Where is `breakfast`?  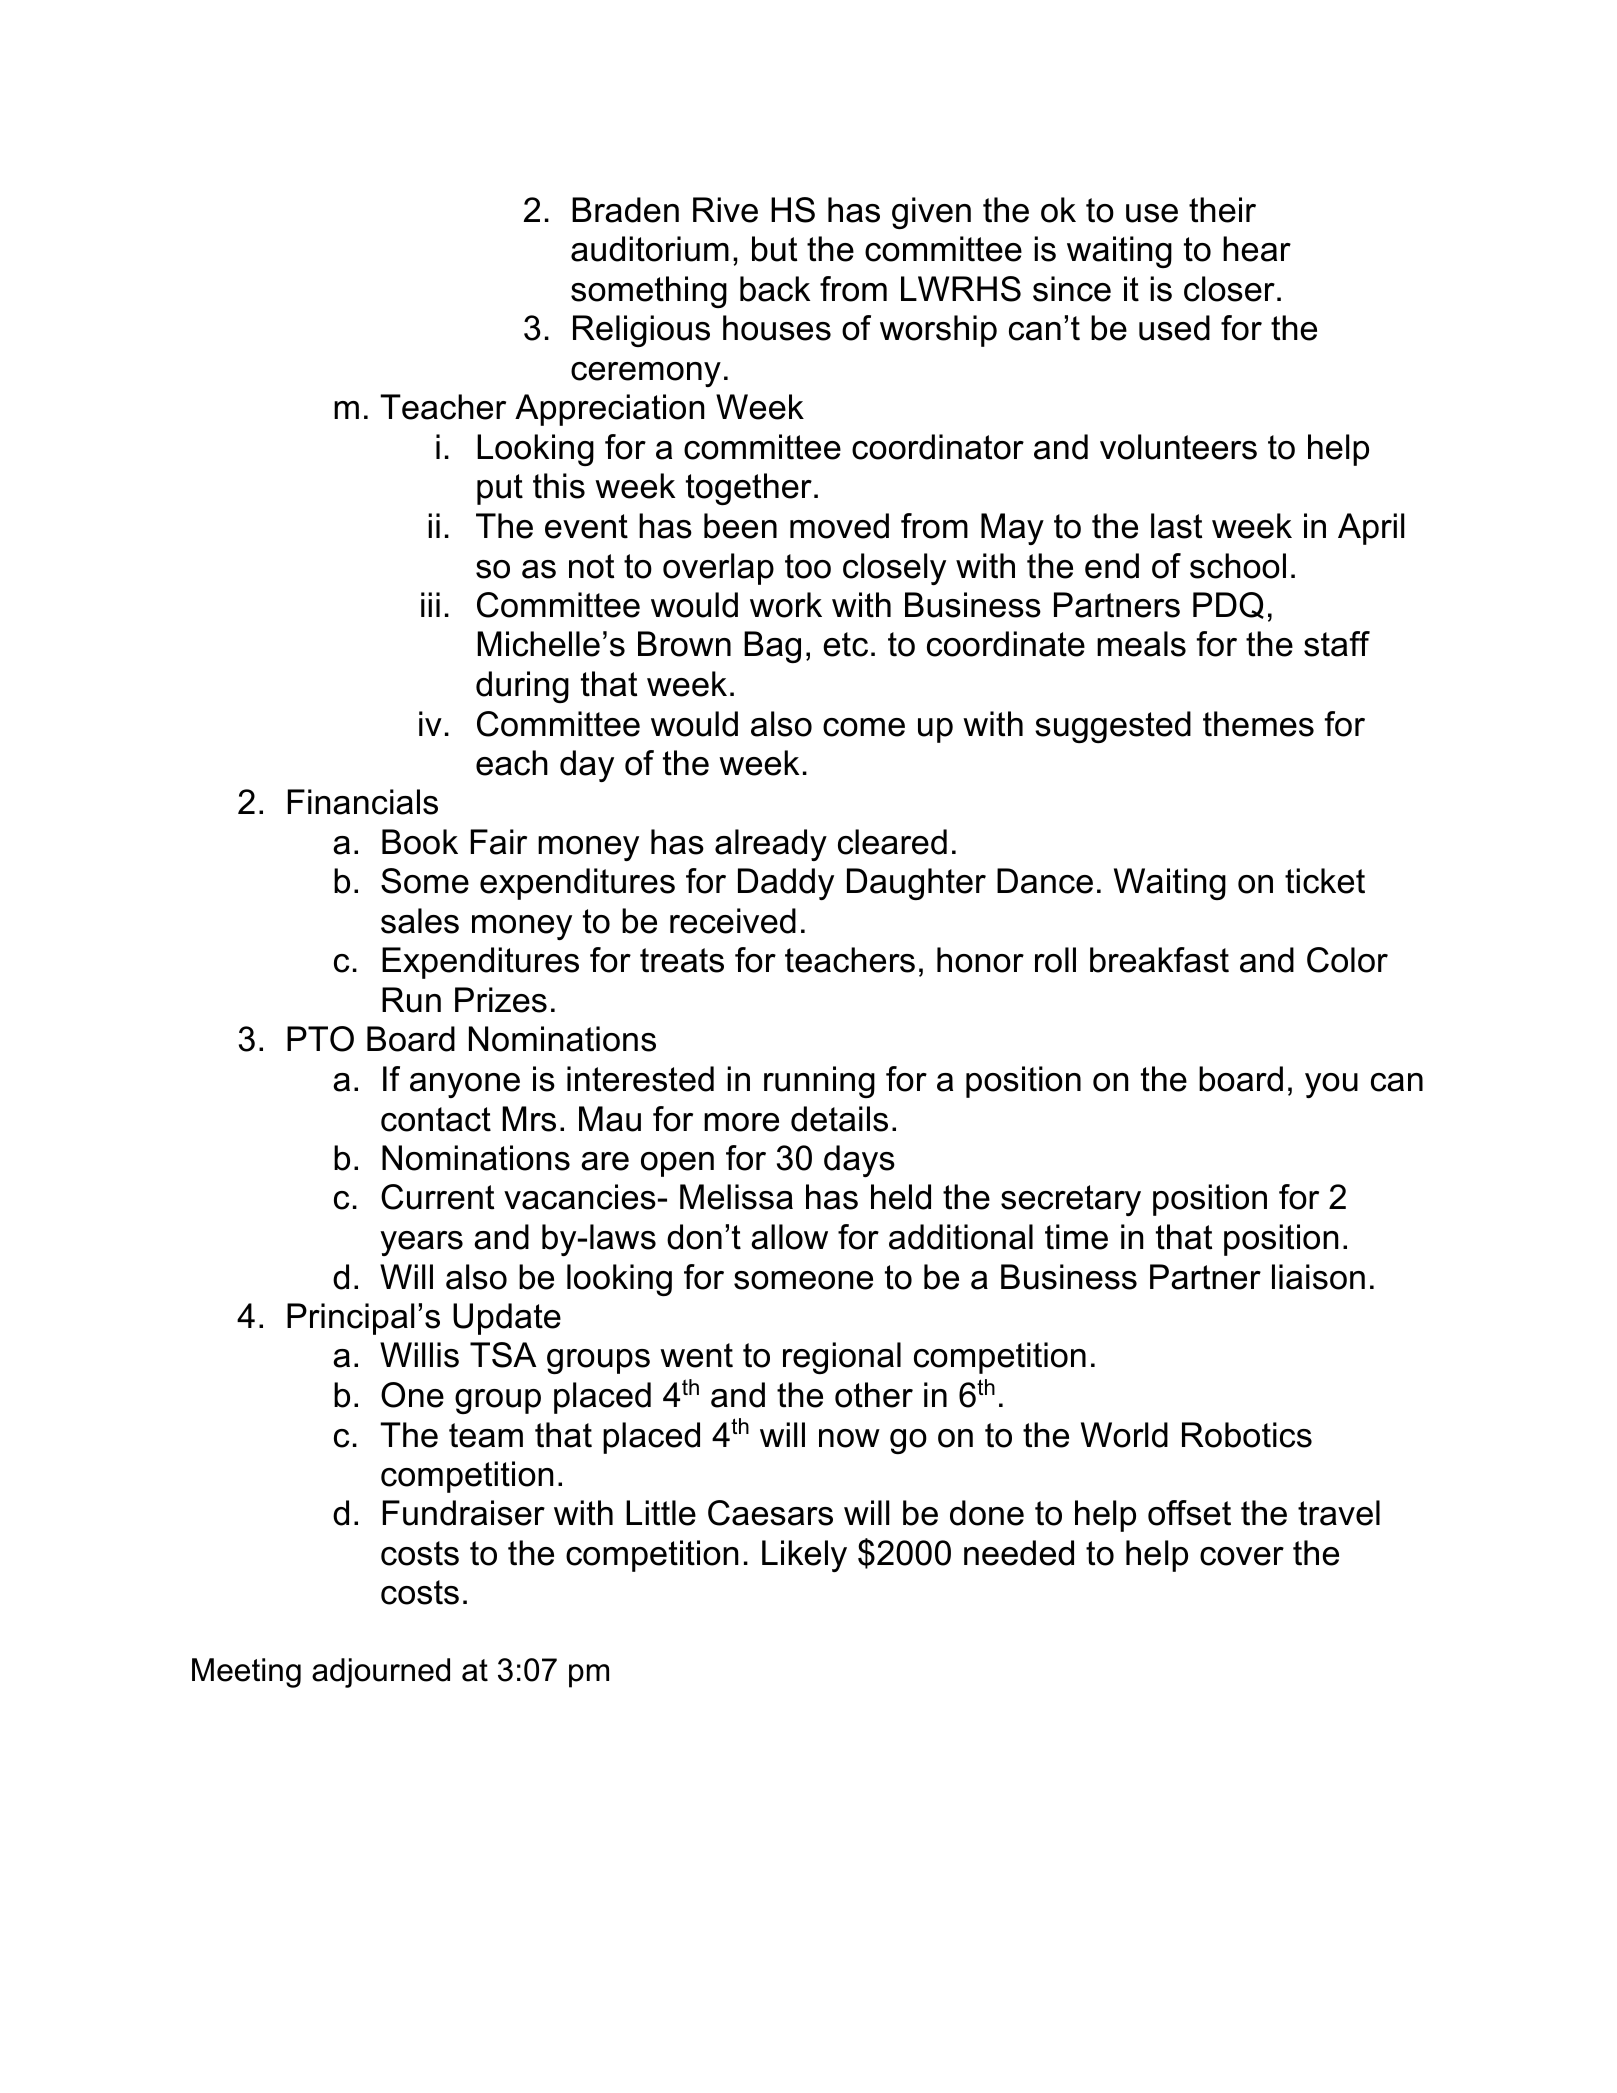 breakfast is located at coordinates (1159, 960).
